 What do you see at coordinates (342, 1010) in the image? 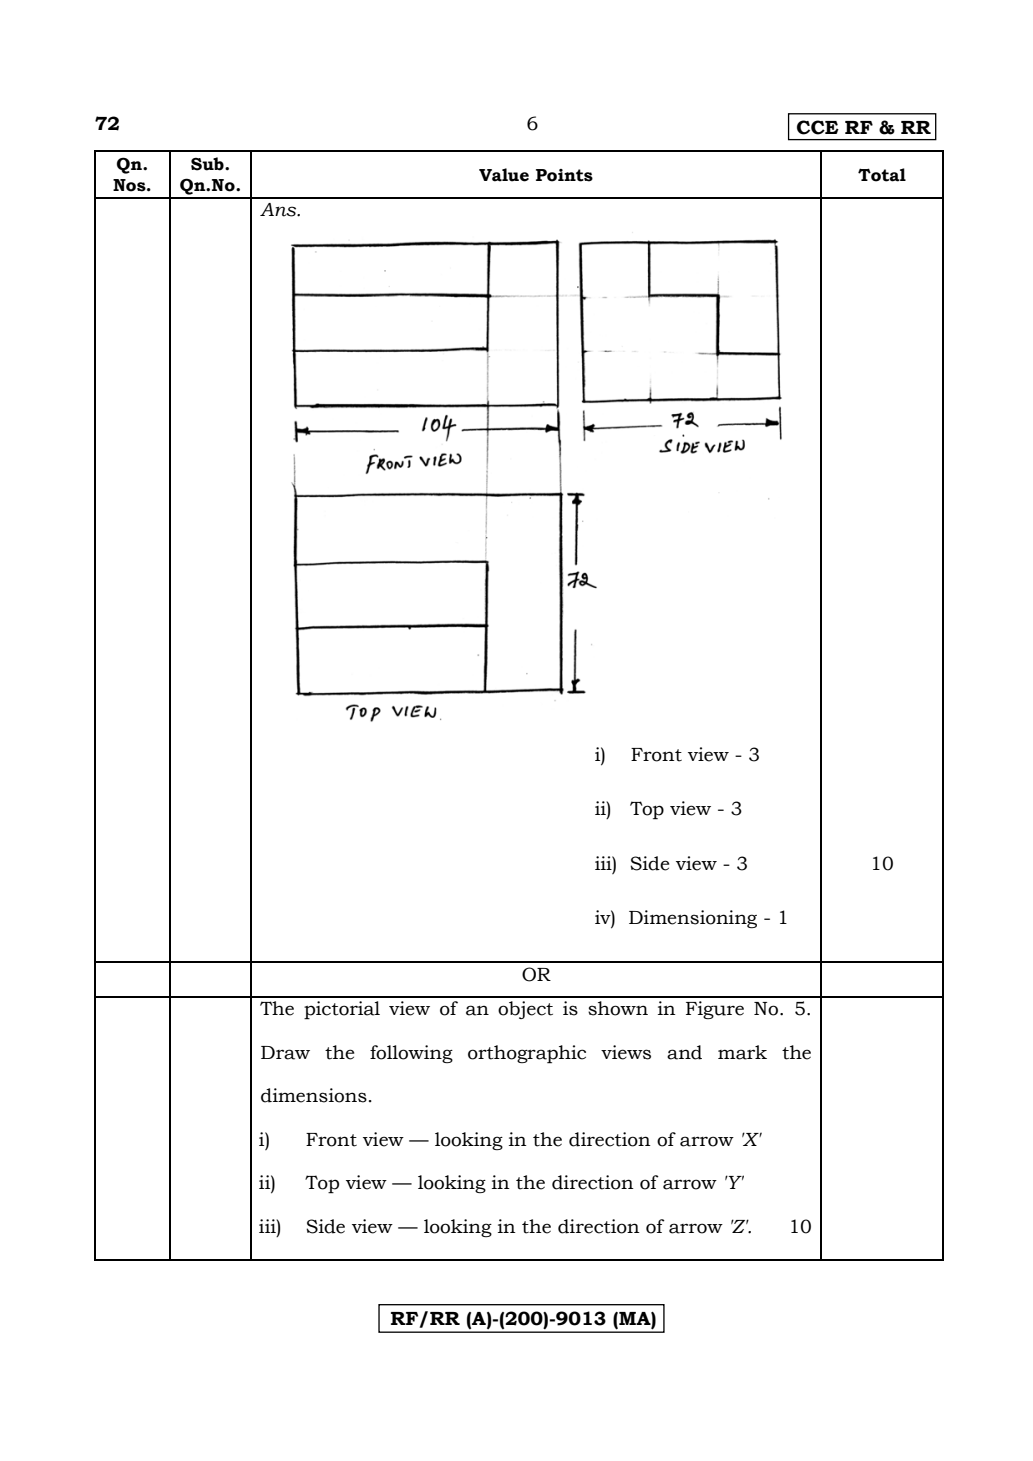
I see `pictorial` at bounding box center [342, 1010].
